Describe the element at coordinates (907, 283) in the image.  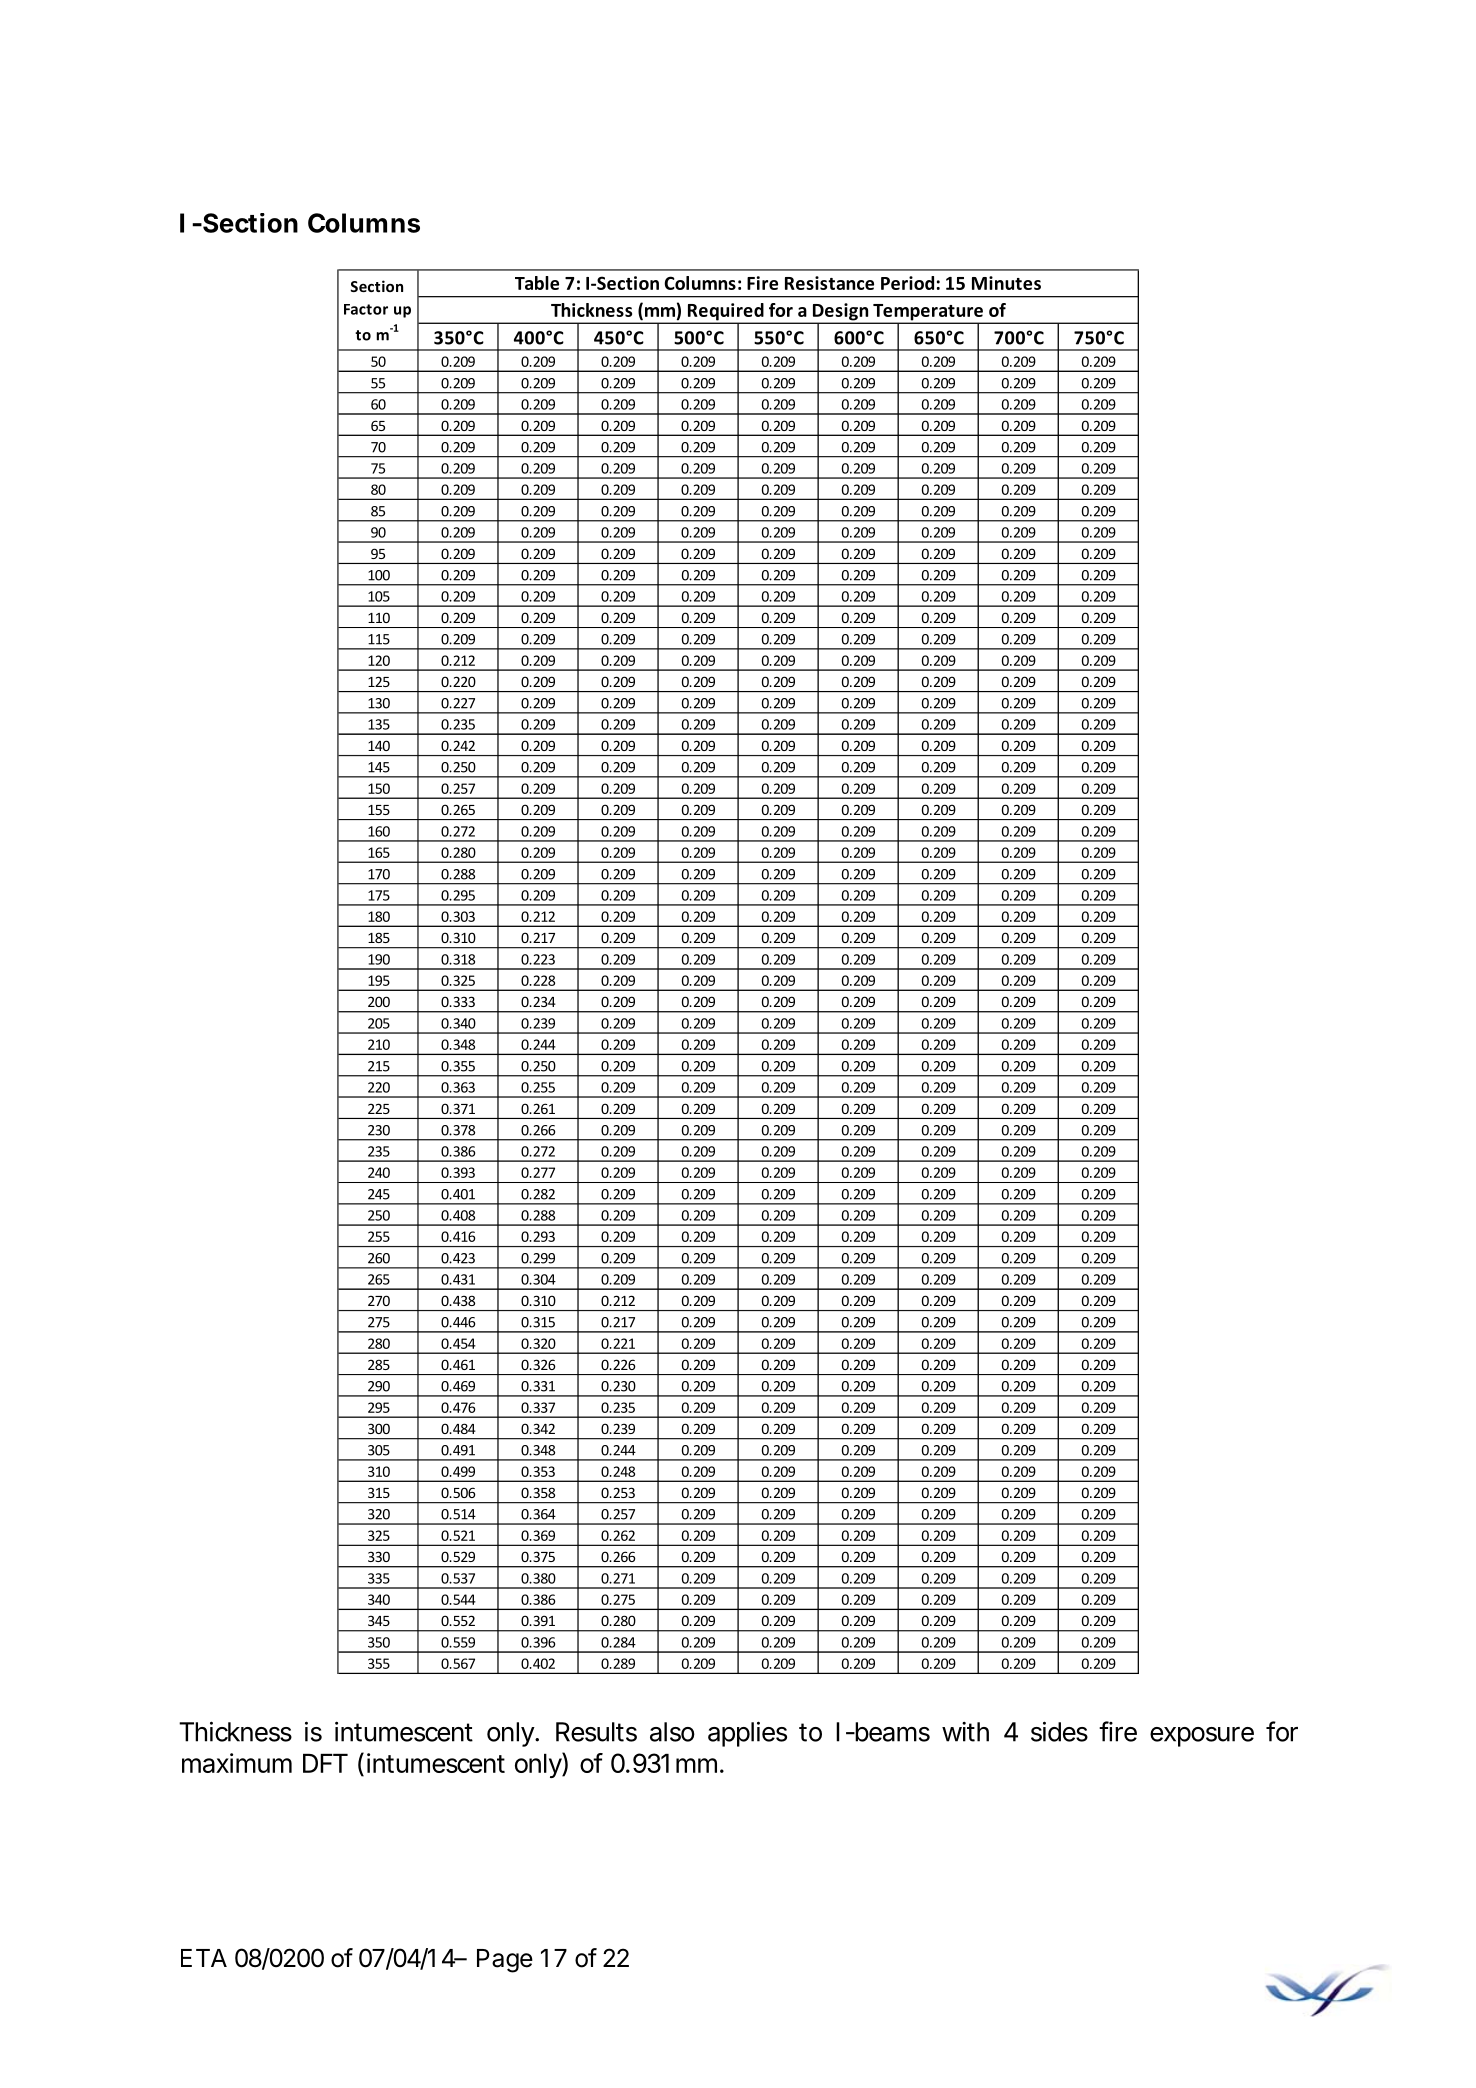
I see `Period` at that location.
